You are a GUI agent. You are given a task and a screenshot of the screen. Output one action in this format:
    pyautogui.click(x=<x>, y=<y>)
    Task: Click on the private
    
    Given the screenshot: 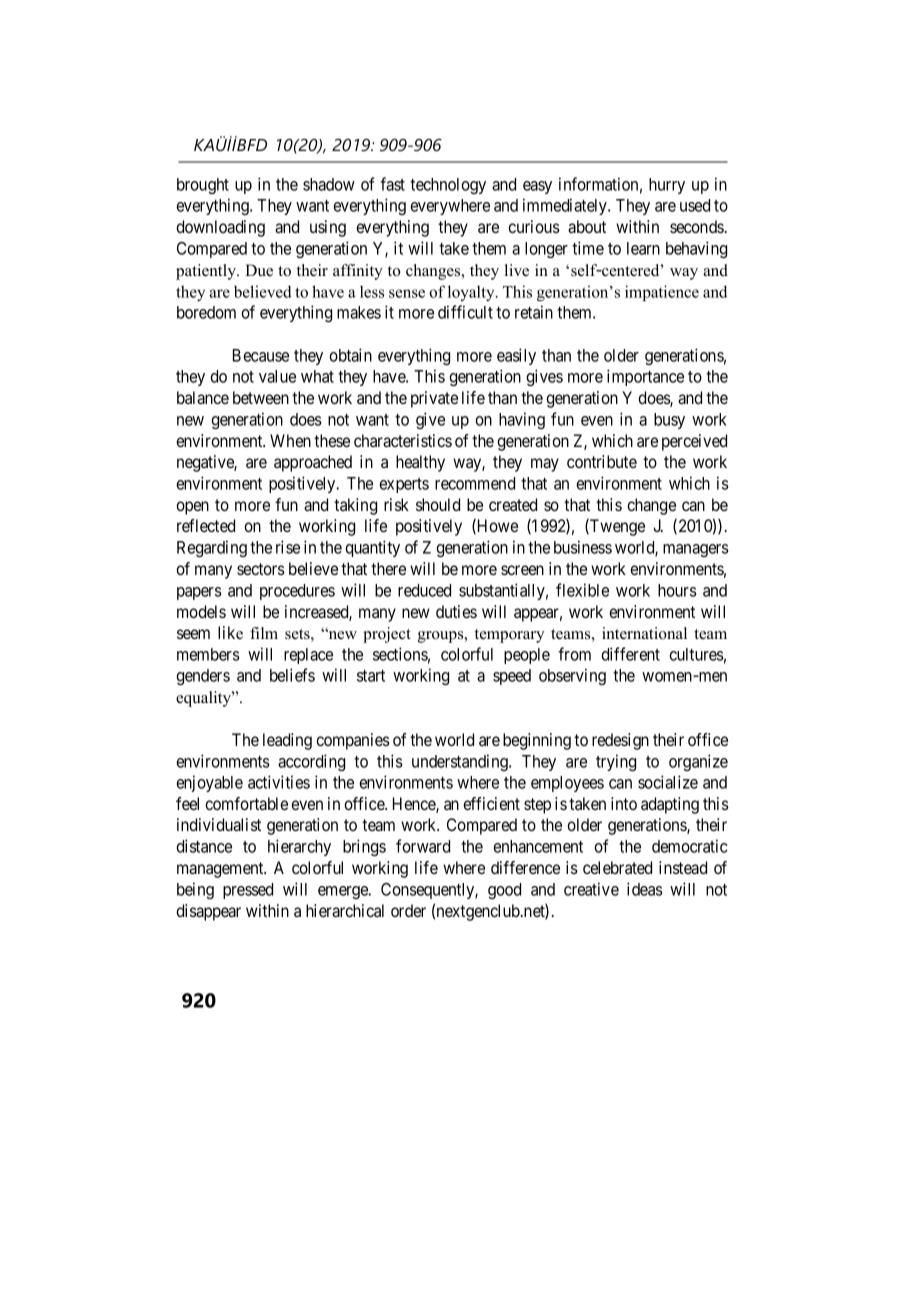 What is the action you would take?
    pyautogui.click(x=434, y=399)
